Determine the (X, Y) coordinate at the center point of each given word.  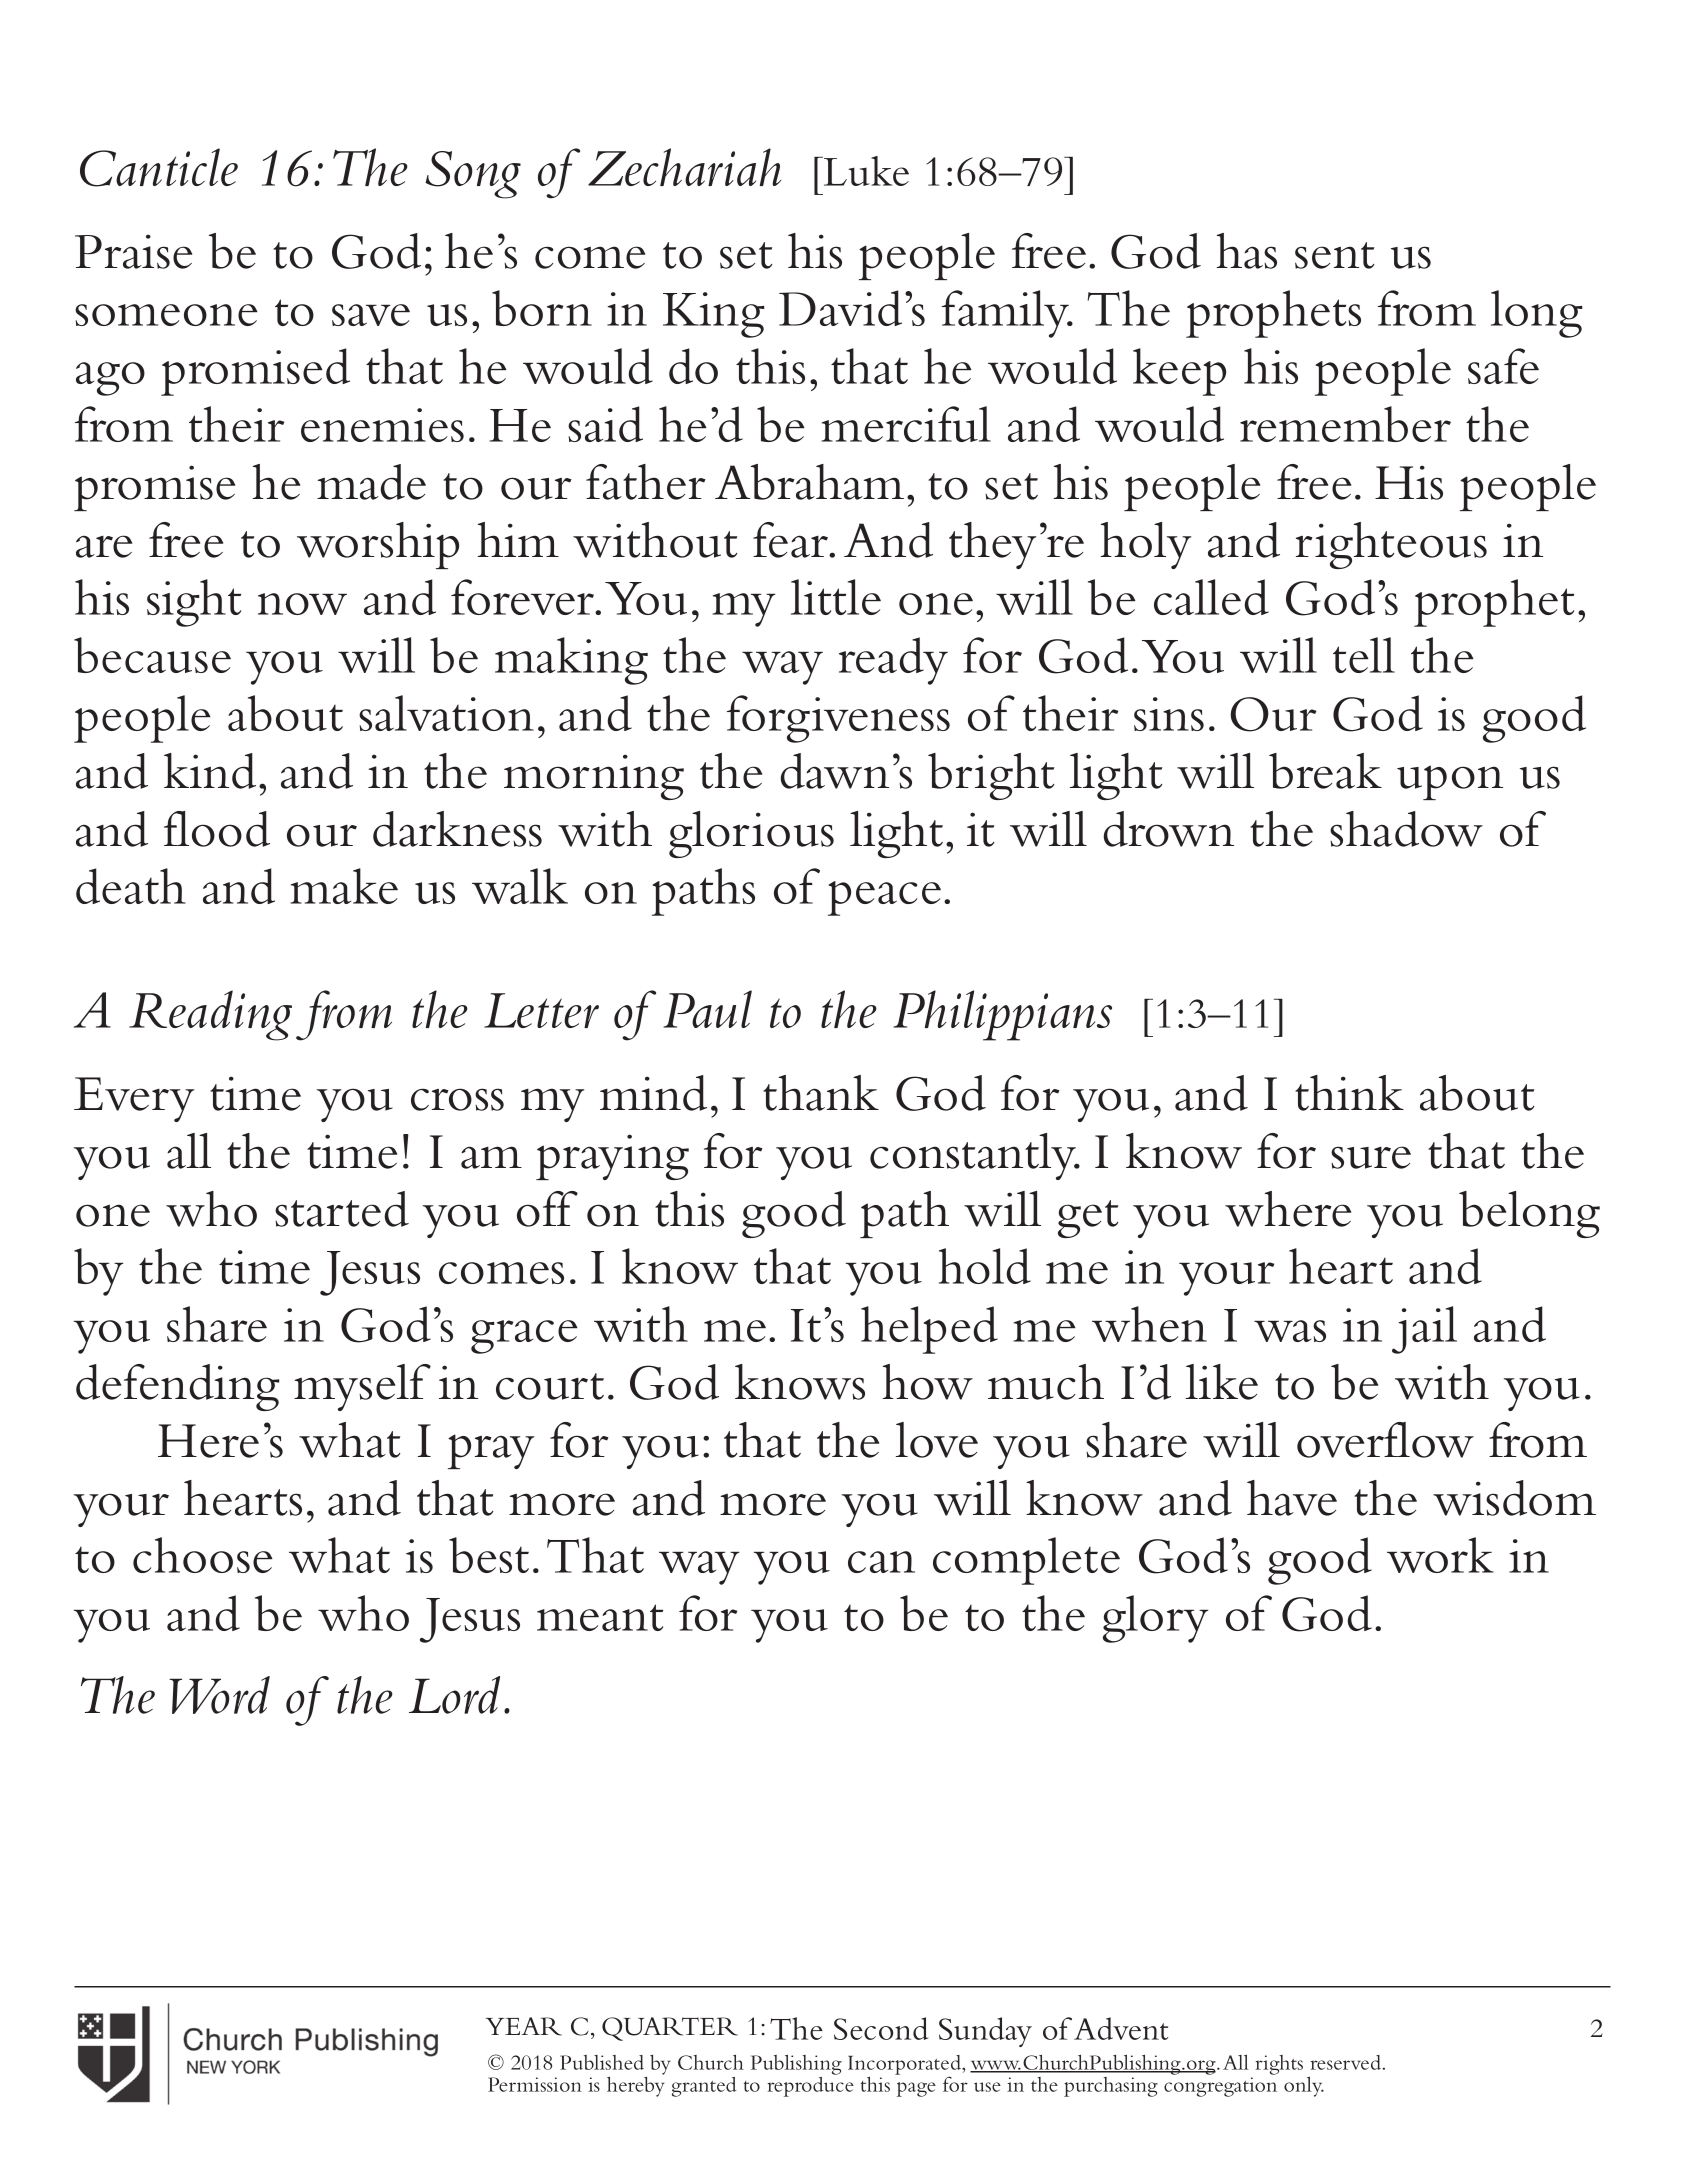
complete (1026, 1561)
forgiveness (838, 719)
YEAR (523, 2026)
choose (203, 1555)
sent (1334, 255)
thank (821, 1093)
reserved (1347, 2062)
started (342, 1209)
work (1440, 1555)
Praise (133, 251)
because (152, 655)
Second (881, 2028)
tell (1364, 655)
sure (1371, 1157)
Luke (865, 171)
